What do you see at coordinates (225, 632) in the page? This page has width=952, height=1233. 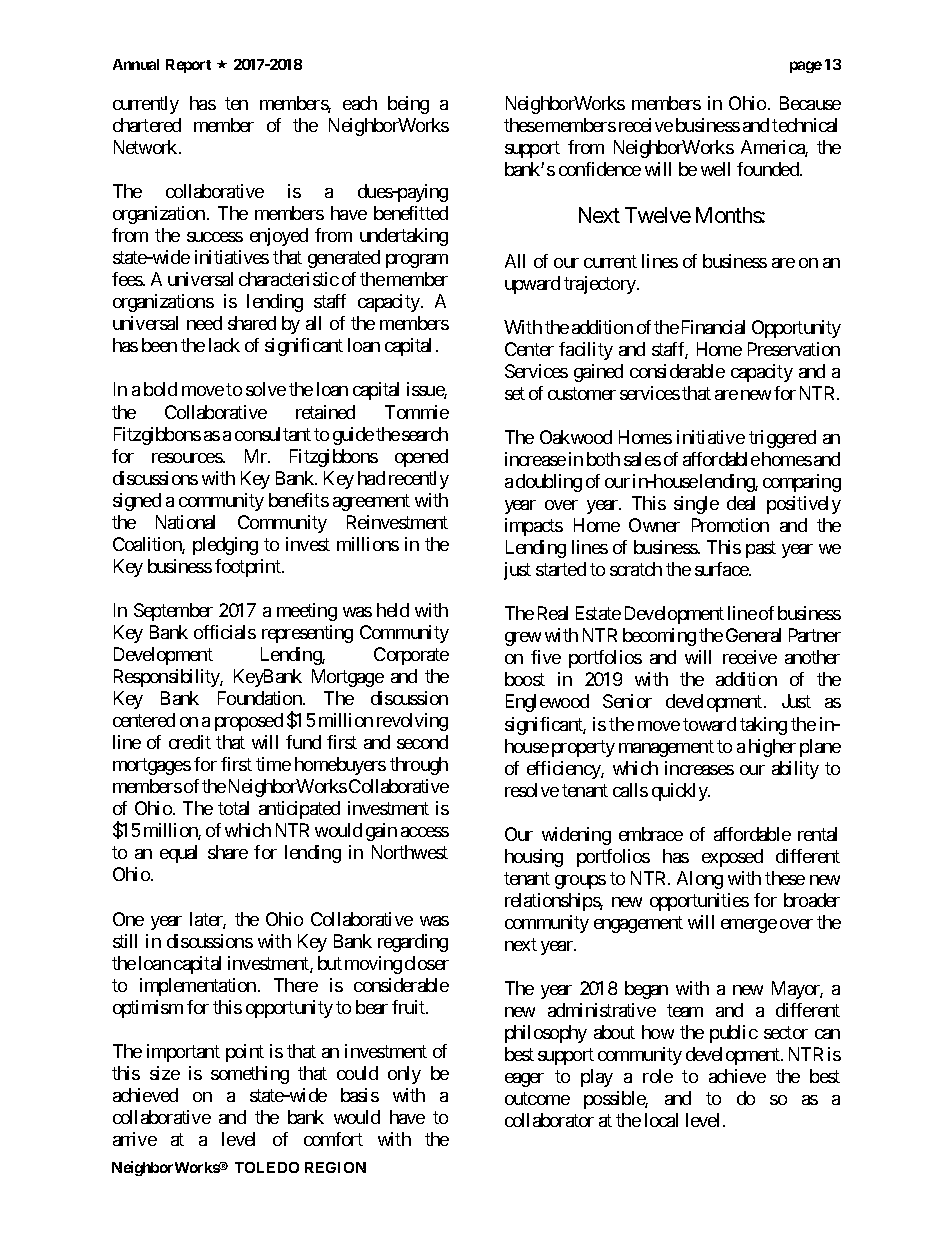 I see `officials` at bounding box center [225, 632].
